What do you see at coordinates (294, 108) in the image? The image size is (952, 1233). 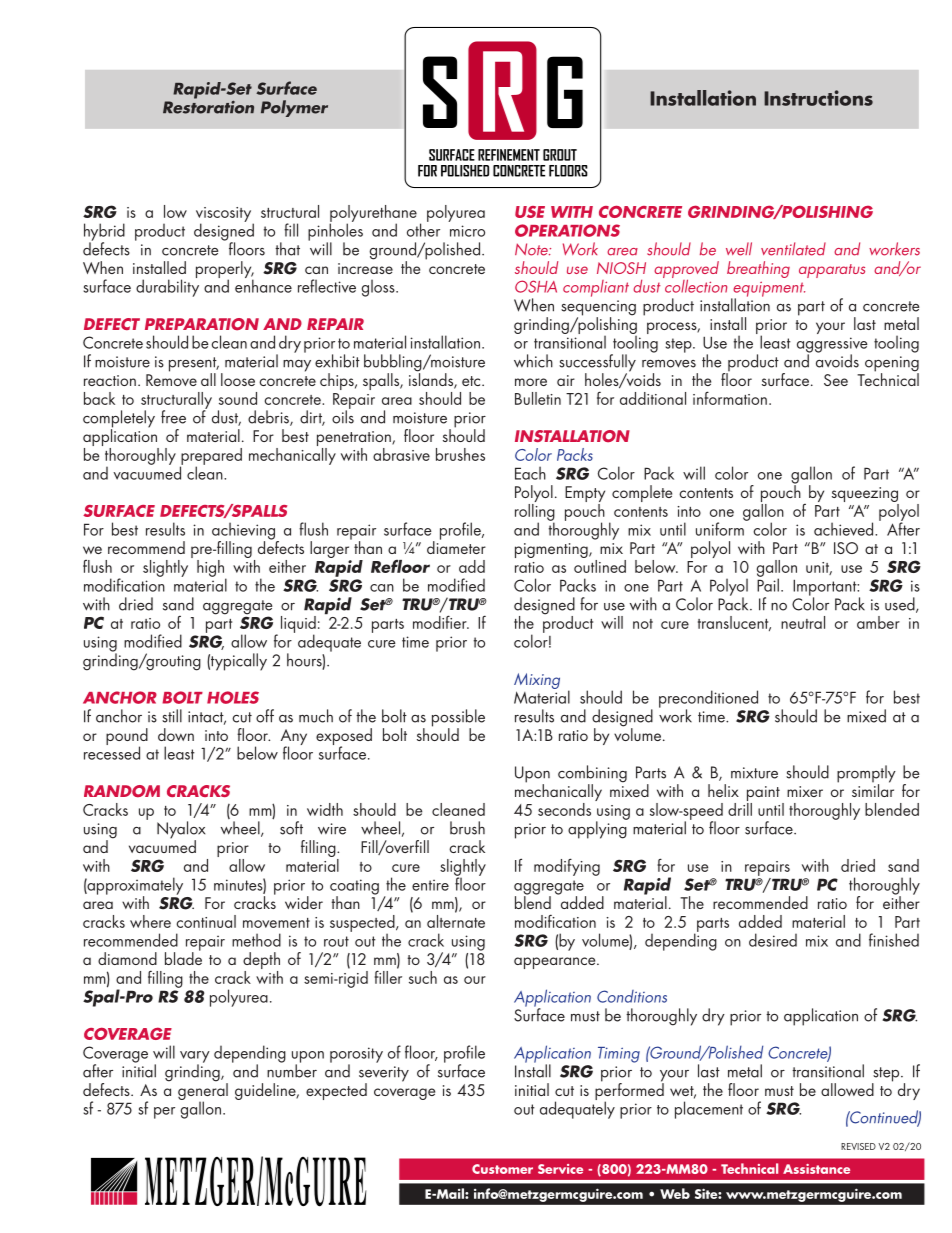 I see `Polymer` at bounding box center [294, 108].
